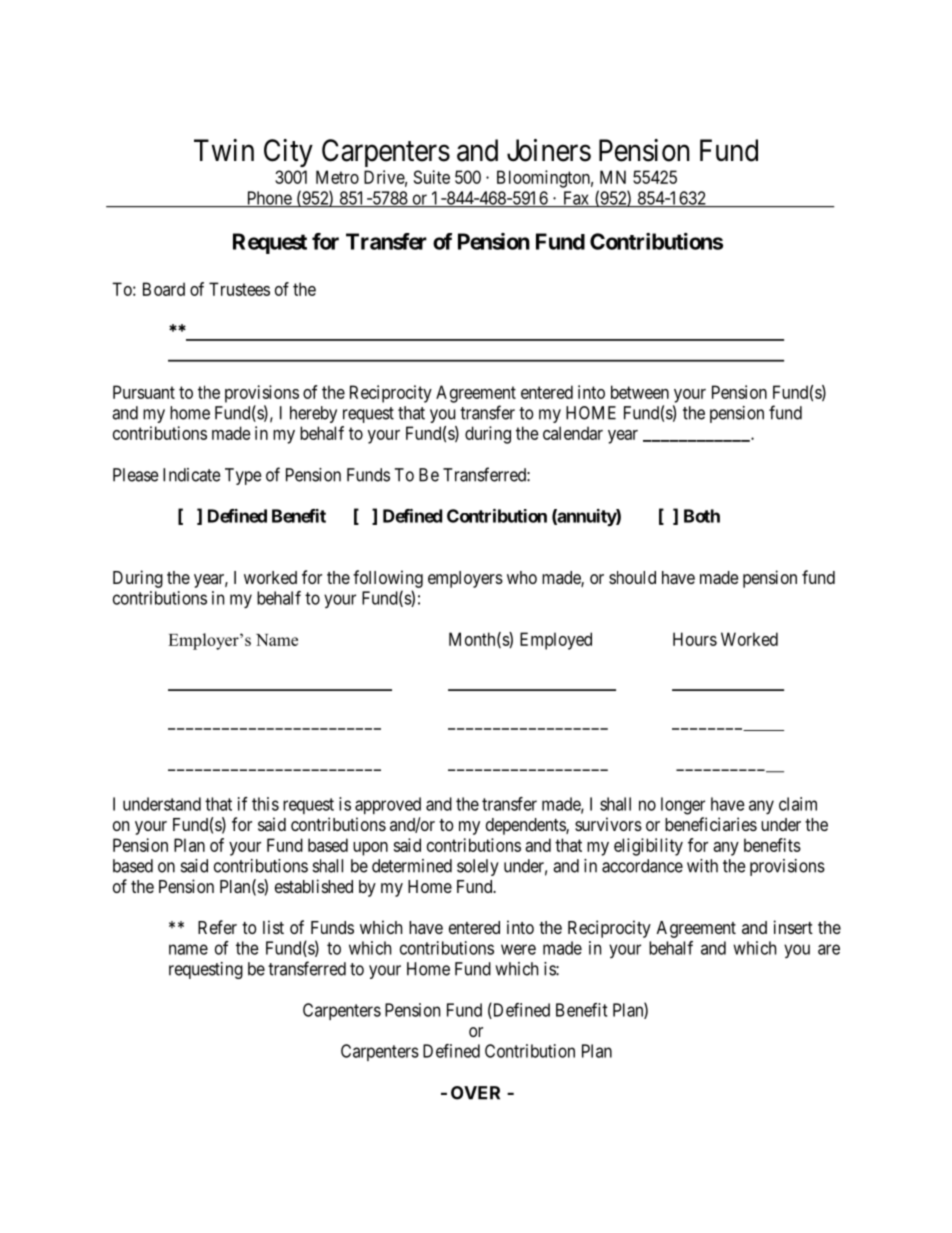 The height and width of the screenshot is (1233, 952). Describe the element at coordinates (522, 577) in the screenshot. I see `who` at that location.
